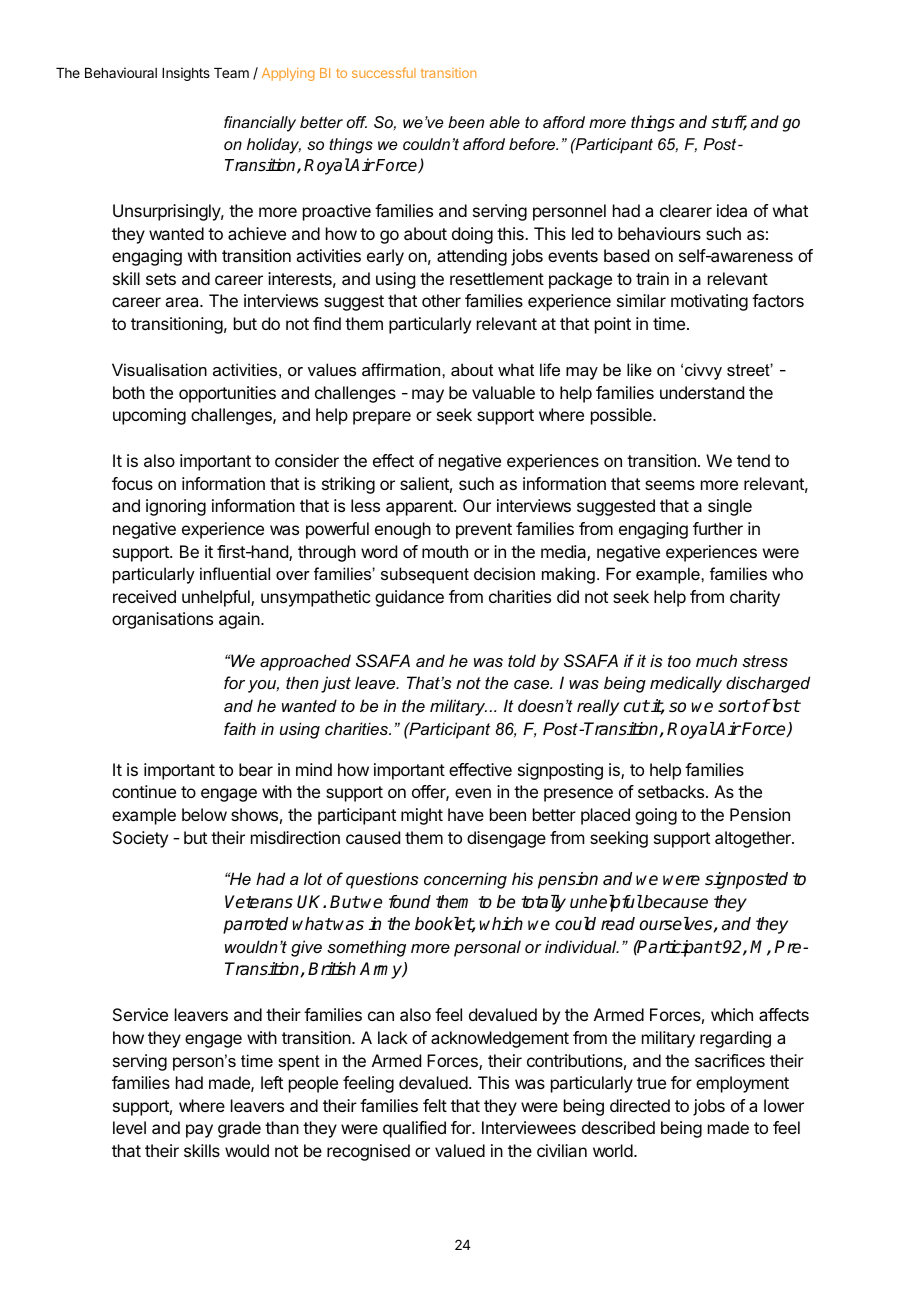  I want to click on below, so click(204, 814).
